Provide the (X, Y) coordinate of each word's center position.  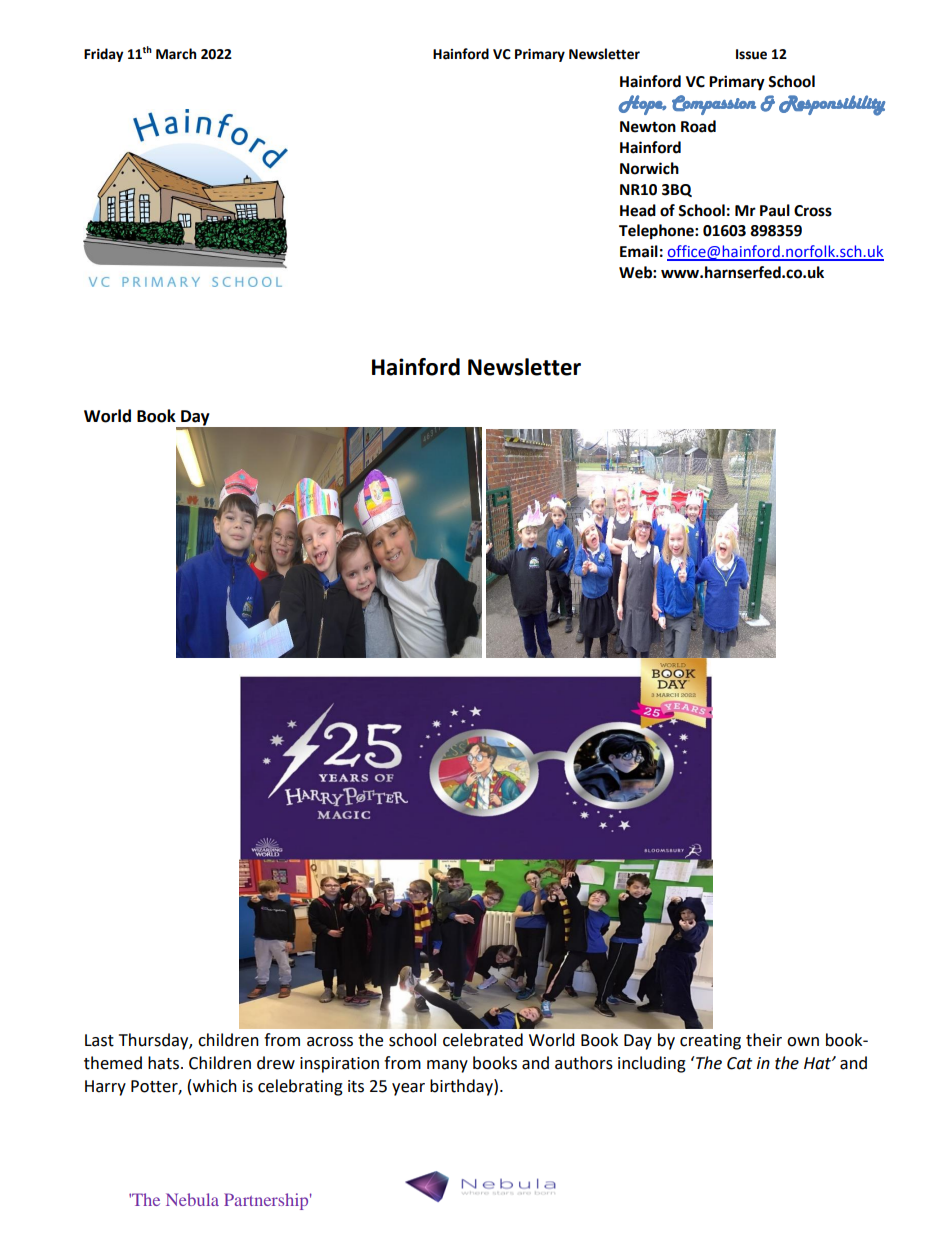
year (408, 1089)
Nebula (192, 1199)
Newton (648, 127)
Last (99, 1040)
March (176, 54)
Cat (739, 1063)
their (764, 1040)
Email (639, 251)
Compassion (714, 105)
